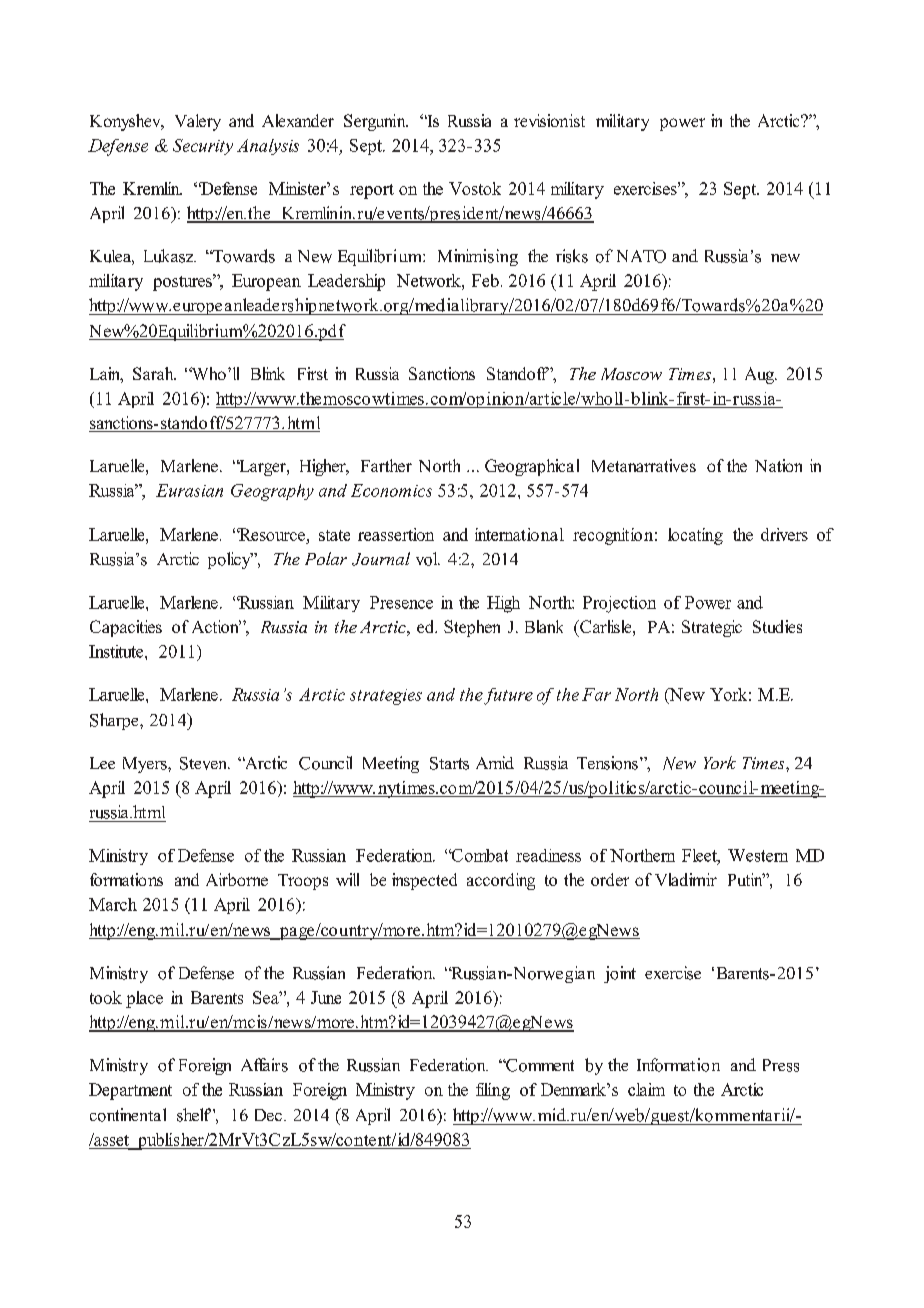 The width and height of the screenshot is (924, 1308). Describe the element at coordinates (126, 628) in the screenshot. I see `Capacities` at that location.
